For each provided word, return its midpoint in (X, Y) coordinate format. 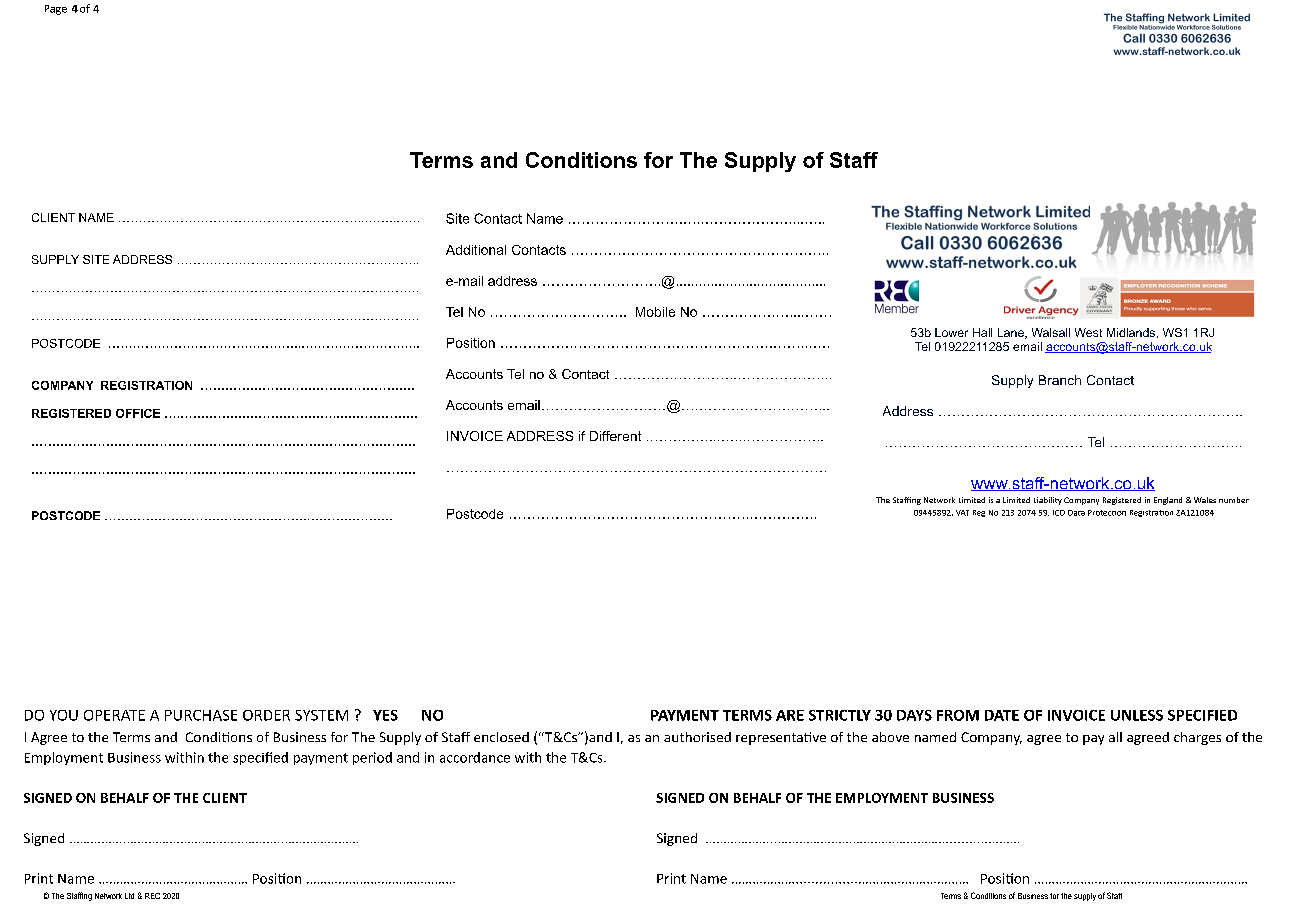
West (1088, 332)
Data (1076, 513)
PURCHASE (201, 715)
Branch (1060, 380)
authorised (697, 737)
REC (152, 896)
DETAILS (153, 221)
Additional (476, 250)
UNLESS (1137, 715)
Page (56, 10)
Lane (1012, 333)
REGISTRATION (146, 385)
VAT (962, 513)
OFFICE (138, 413)
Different (615, 436)
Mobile (655, 312)
